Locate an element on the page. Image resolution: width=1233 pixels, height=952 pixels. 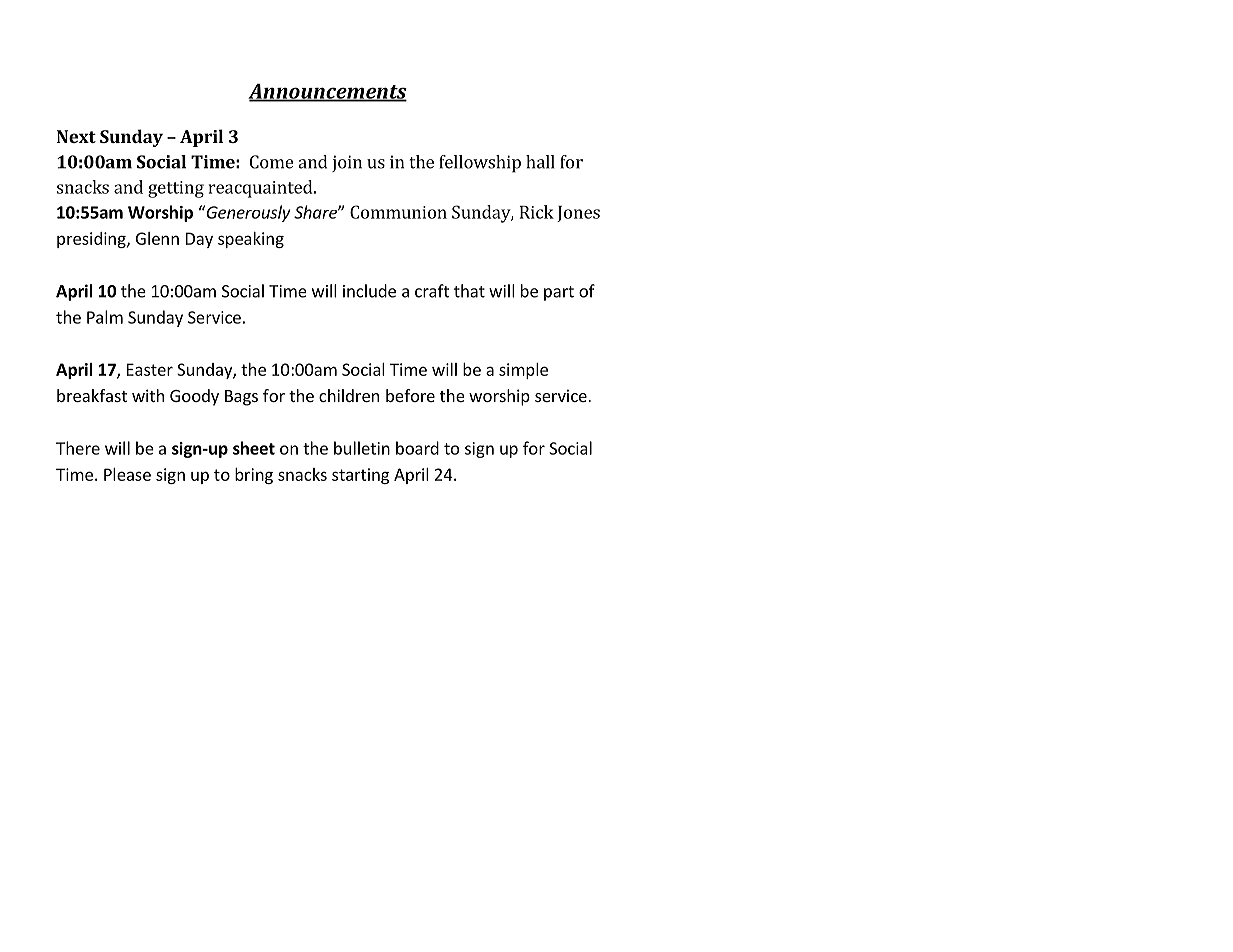
Rick is located at coordinates (537, 212).
